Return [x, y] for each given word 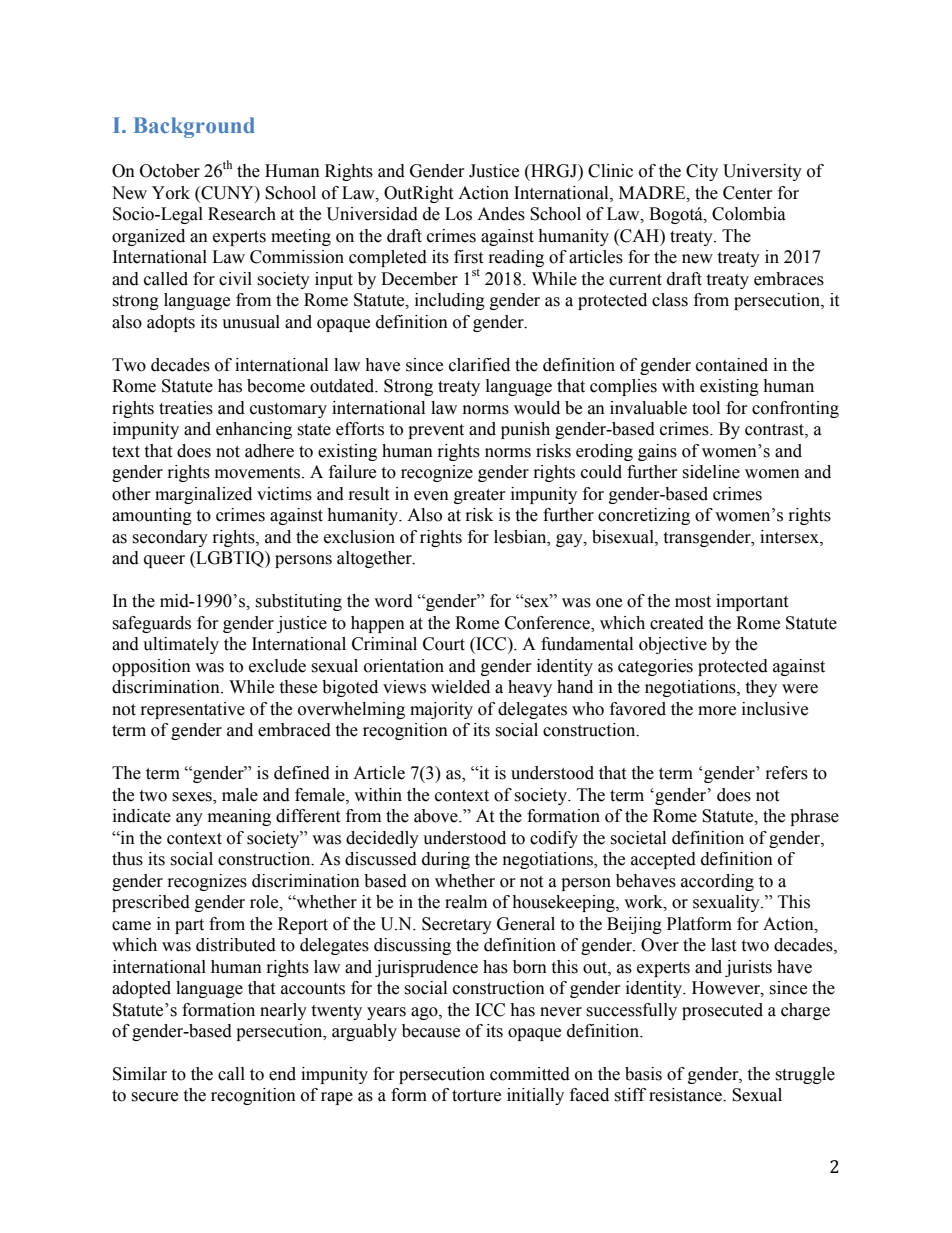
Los [458, 214]
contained [732, 365]
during [446, 860]
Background [194, 127]
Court [444, 644]
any [189, 819]
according [717, 882]
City [702, 172]
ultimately [181, 645]
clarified [479, 365]
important [752, 602]
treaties [186, 408]
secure [154, 1097]
